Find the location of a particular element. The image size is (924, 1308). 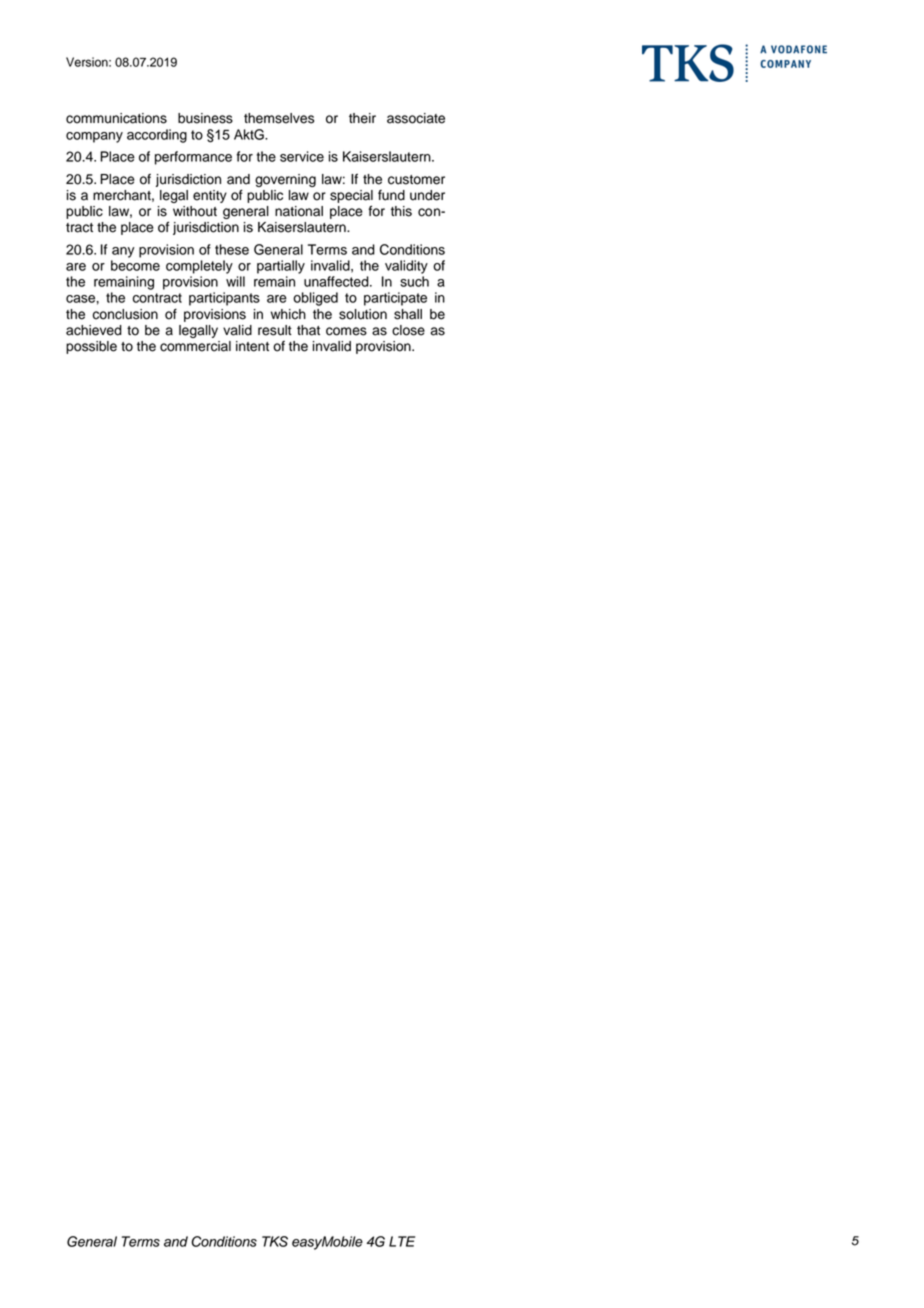

communications is located at coordinates (116, 118).
